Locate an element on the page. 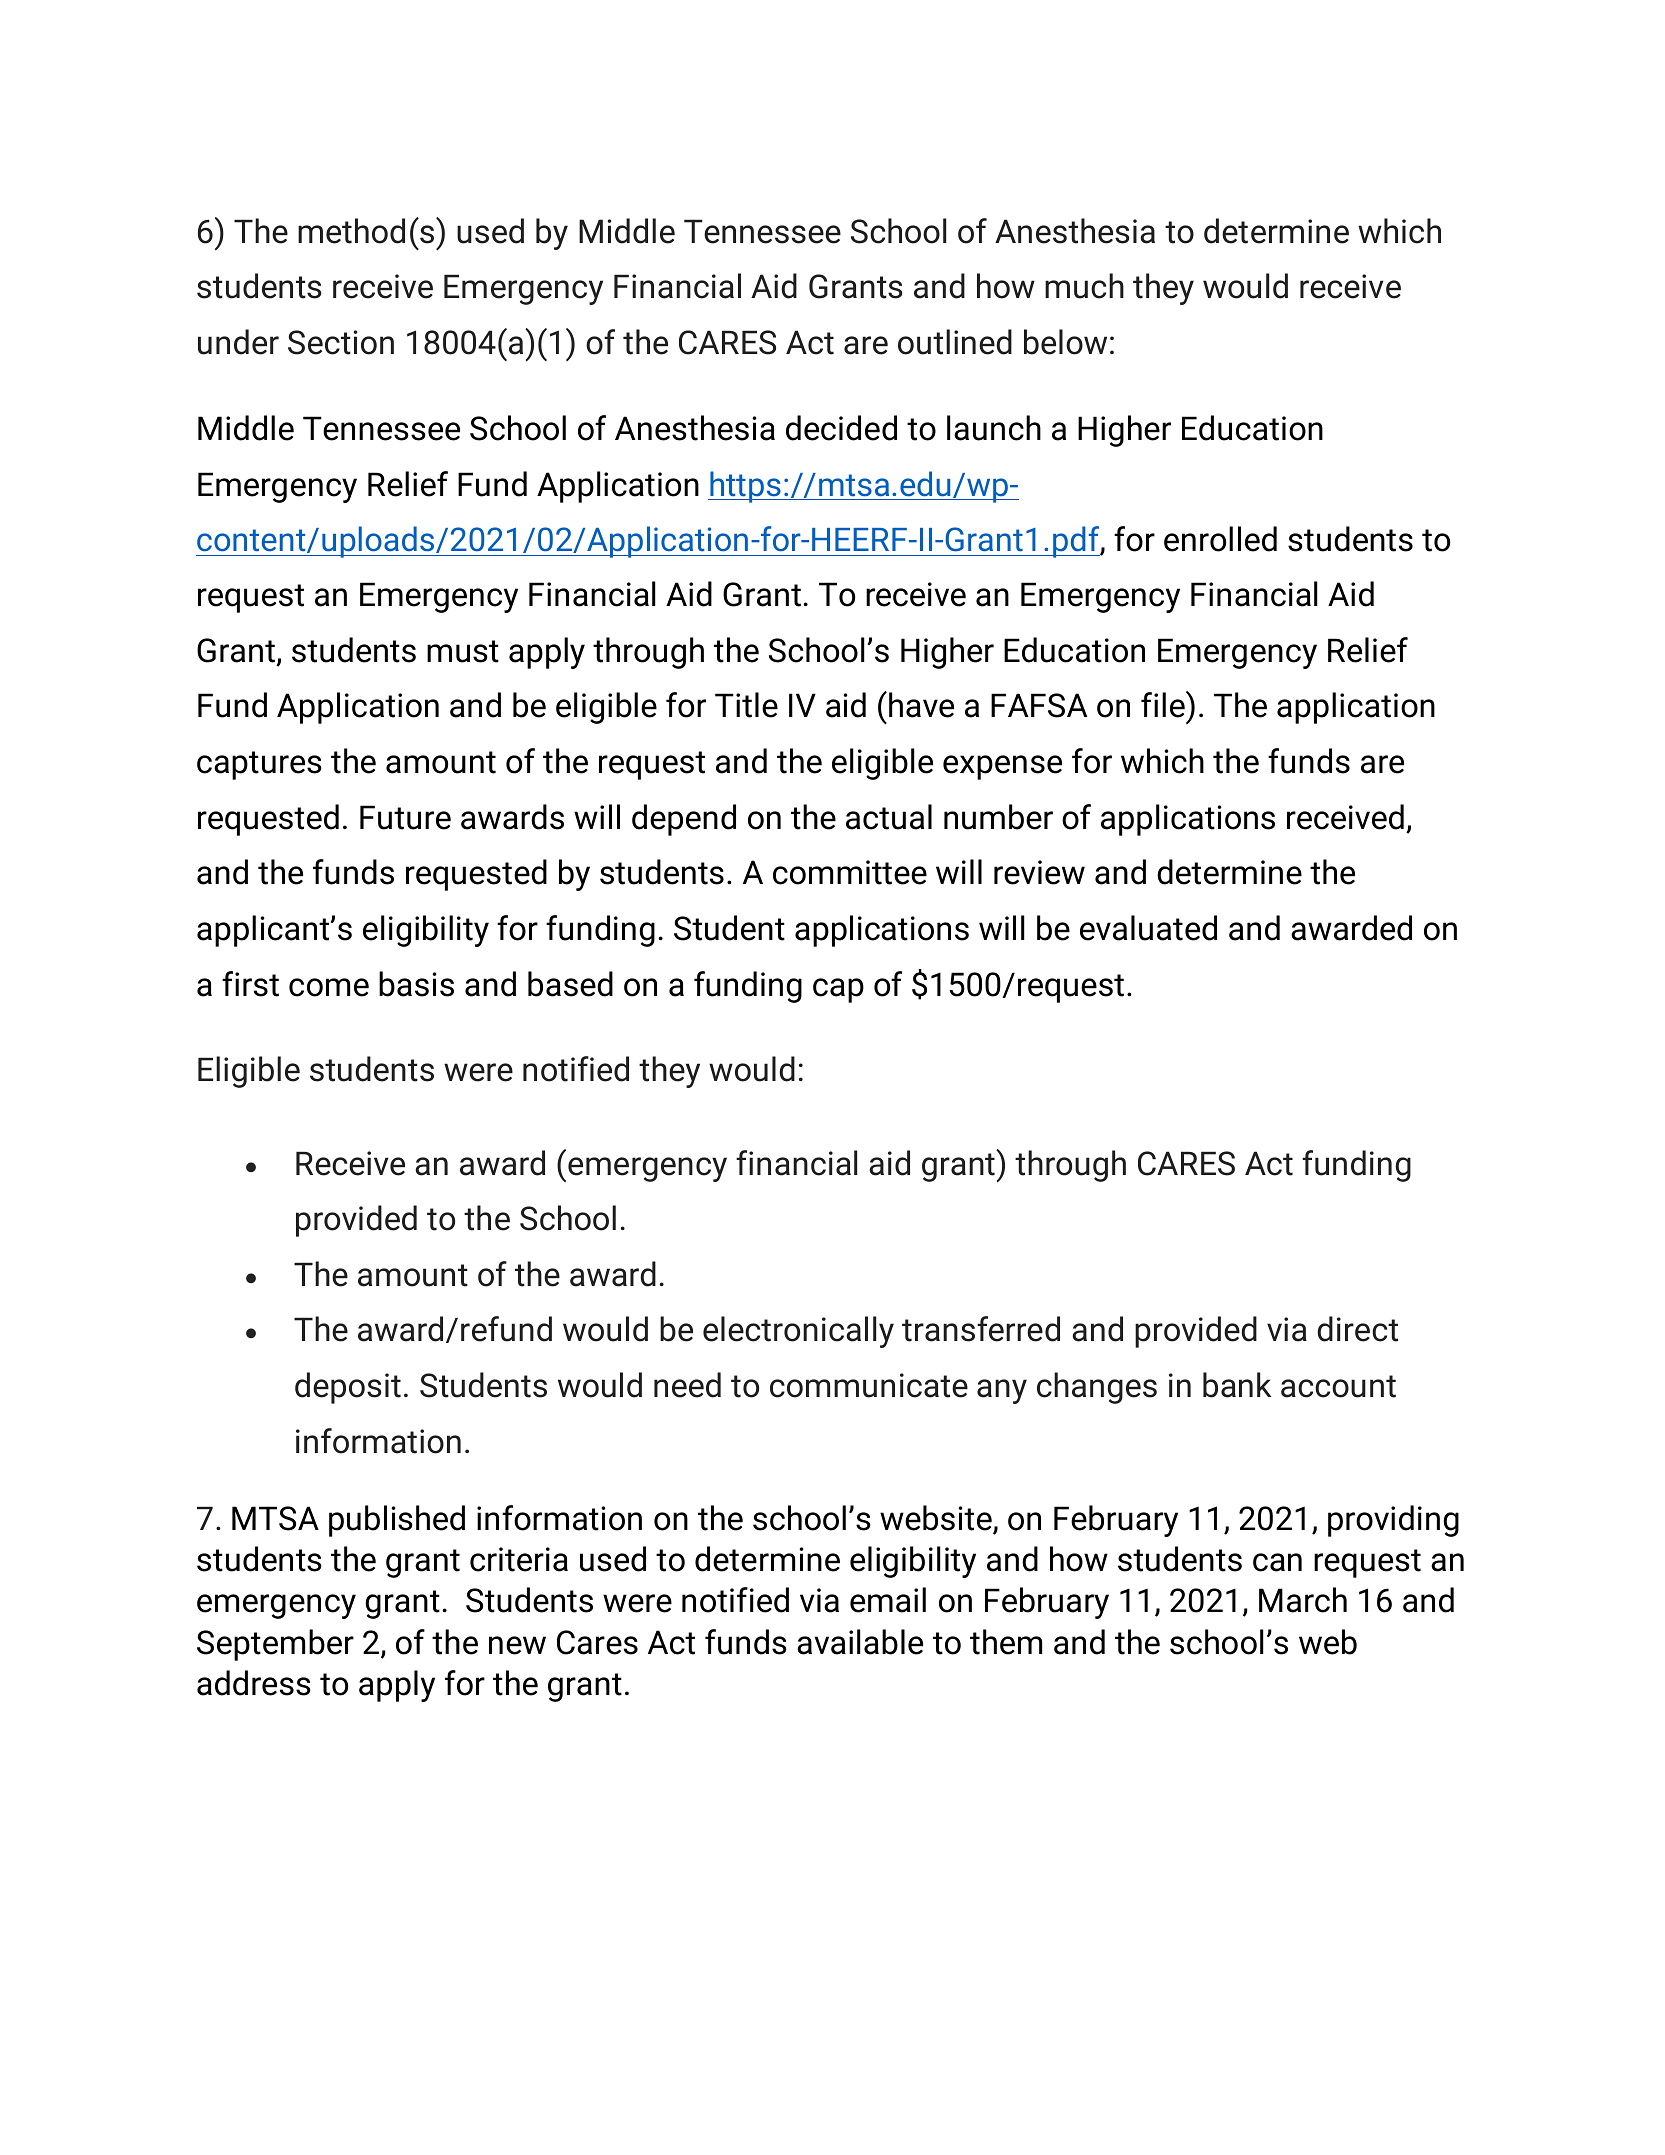 This page has width=1665, height=2155. enrolled is located at coordinates (1220, 539).
